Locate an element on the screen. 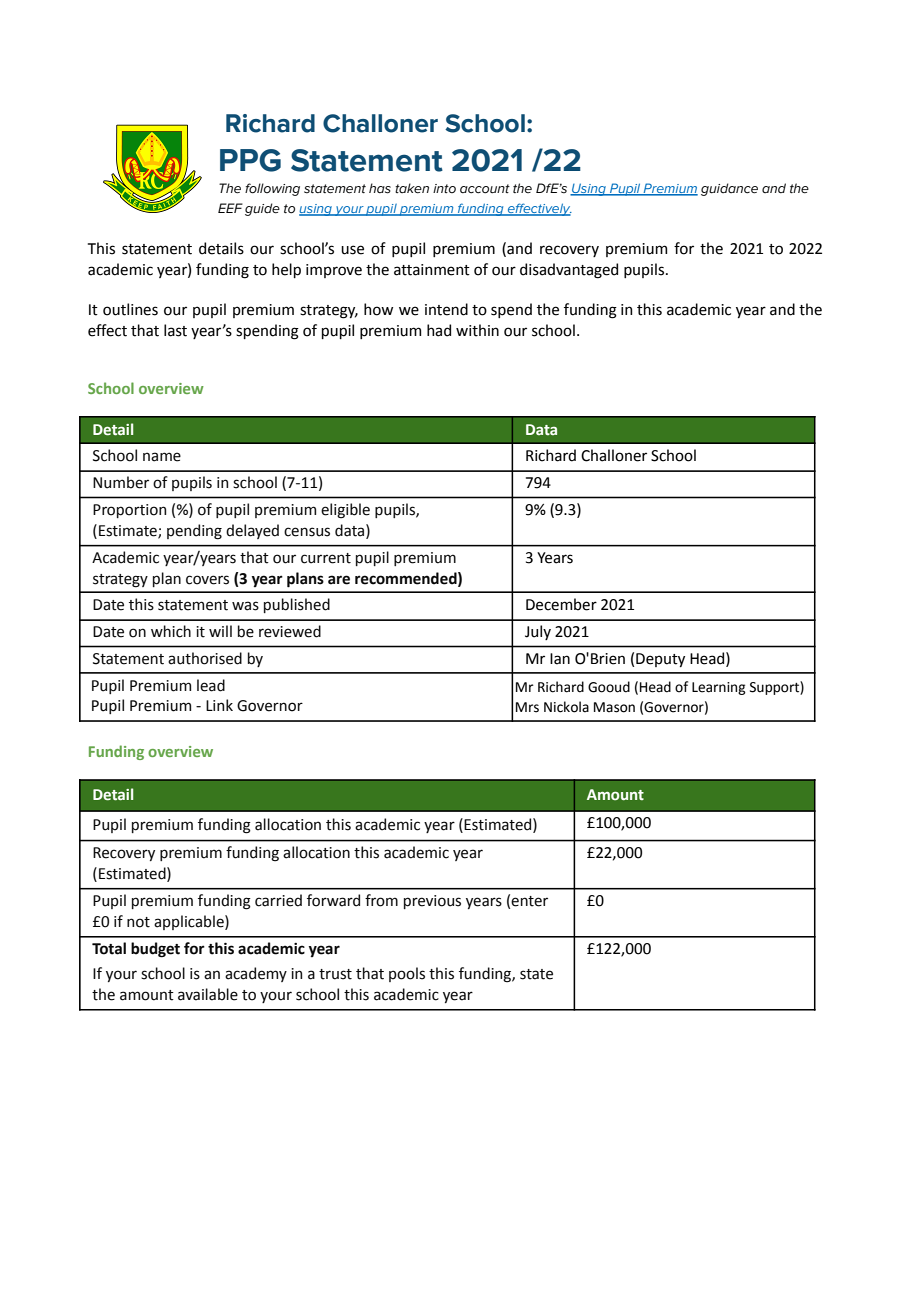 The width and height of the screenshot is (924, 1307). taken is located at coordinates (412, 188).
